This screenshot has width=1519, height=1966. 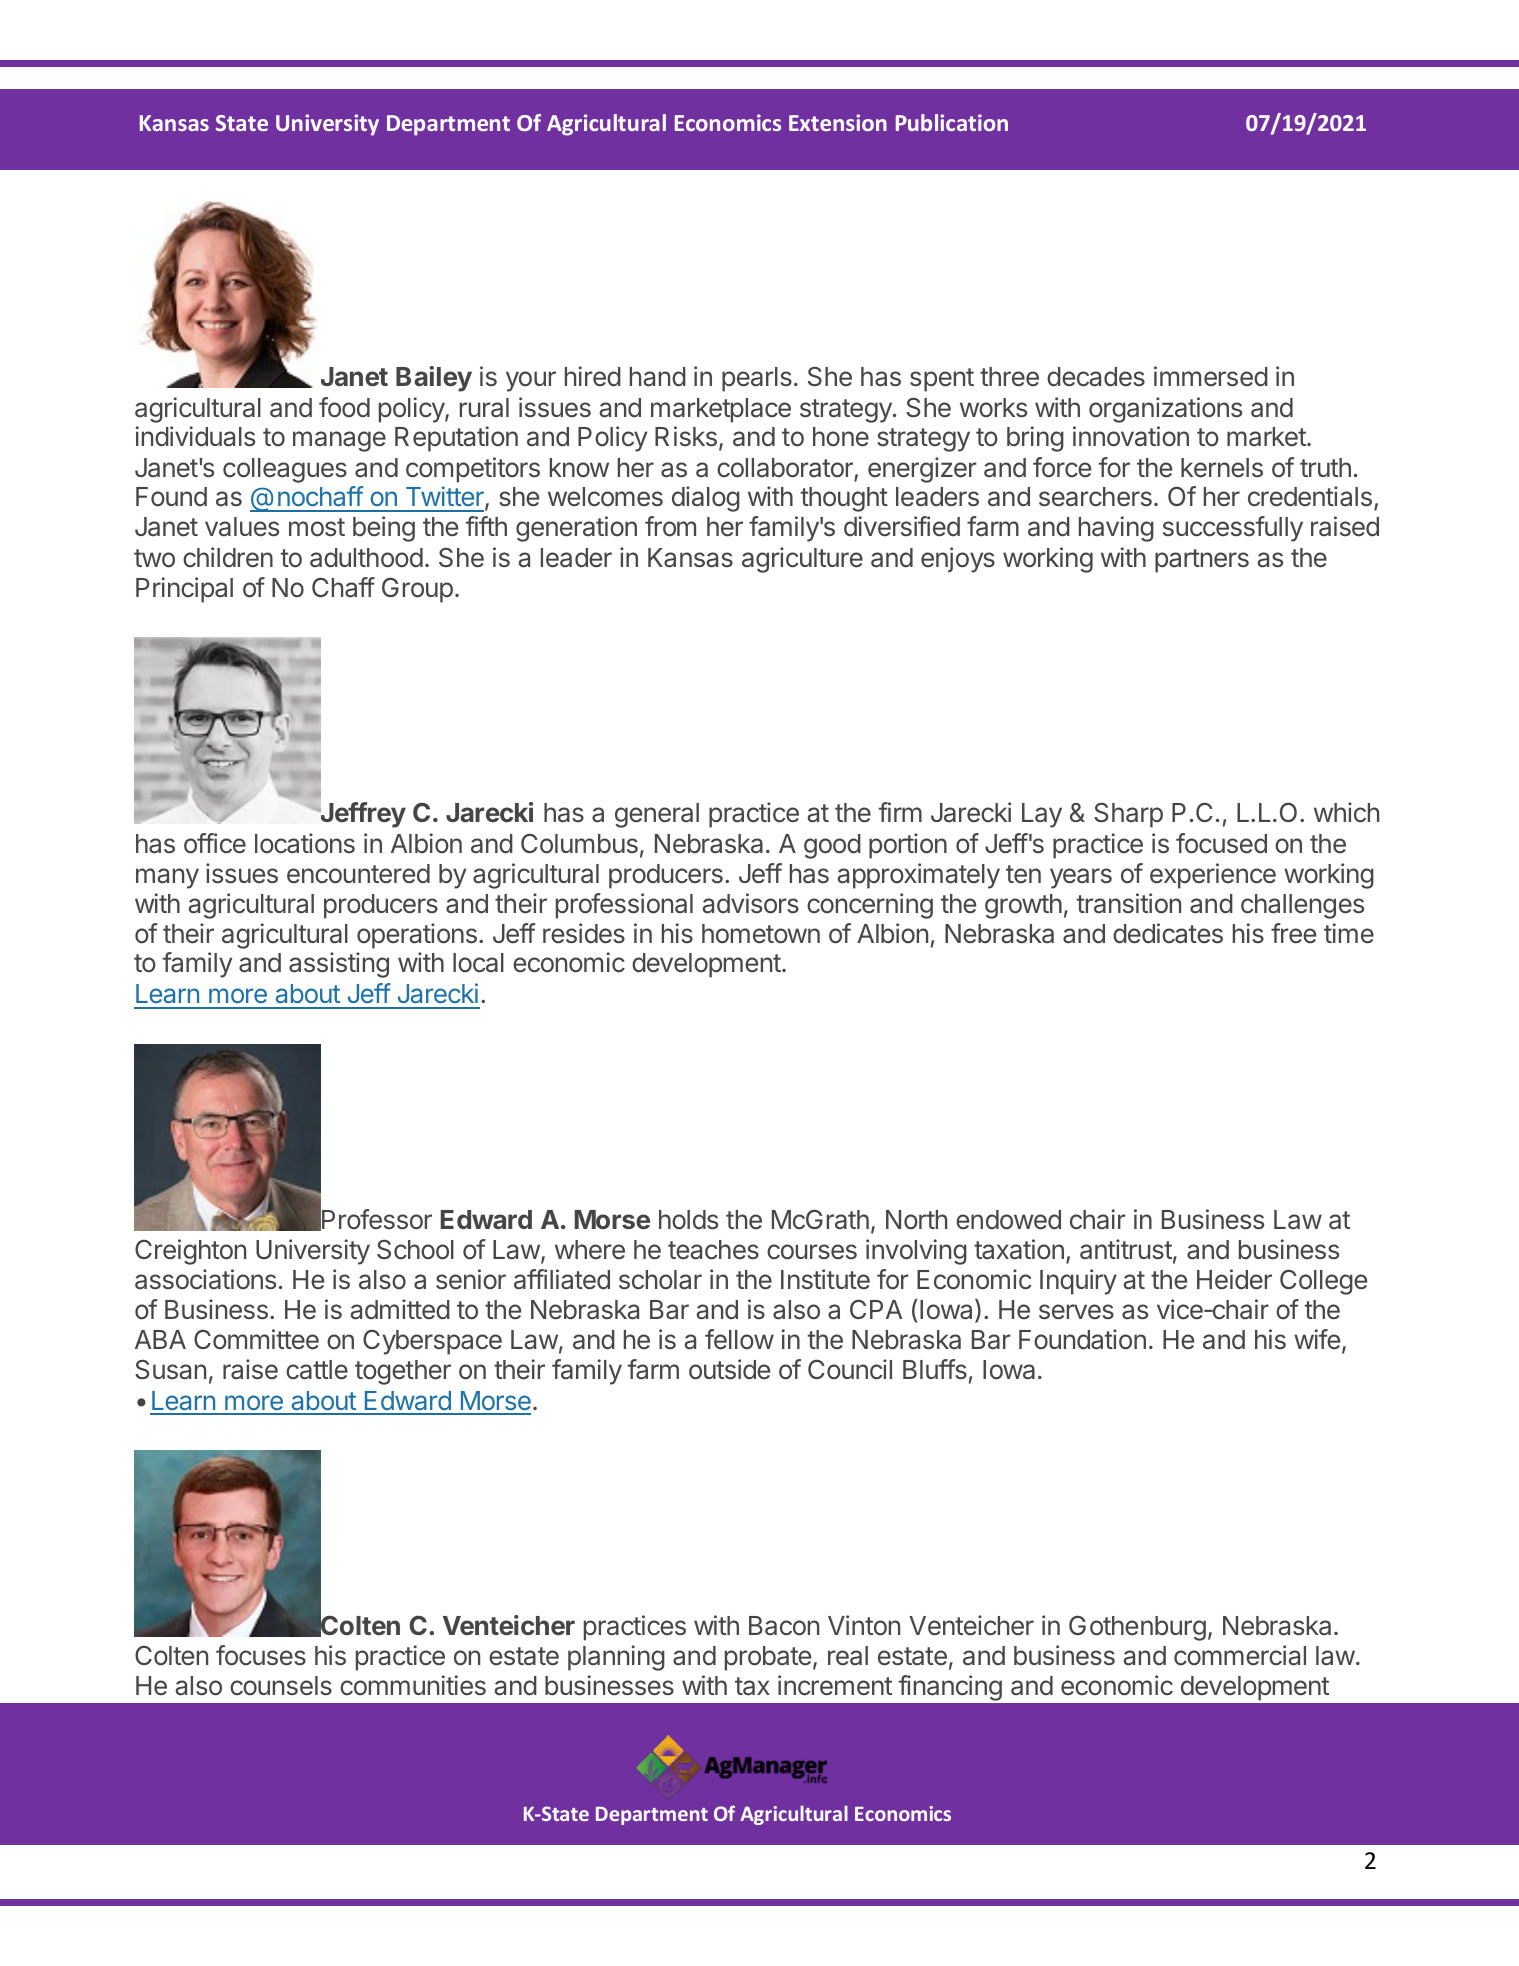 What do you see at coordinates (952, 122) in the screenshot?
I see `Publication` at bounding box center [952, 122].
